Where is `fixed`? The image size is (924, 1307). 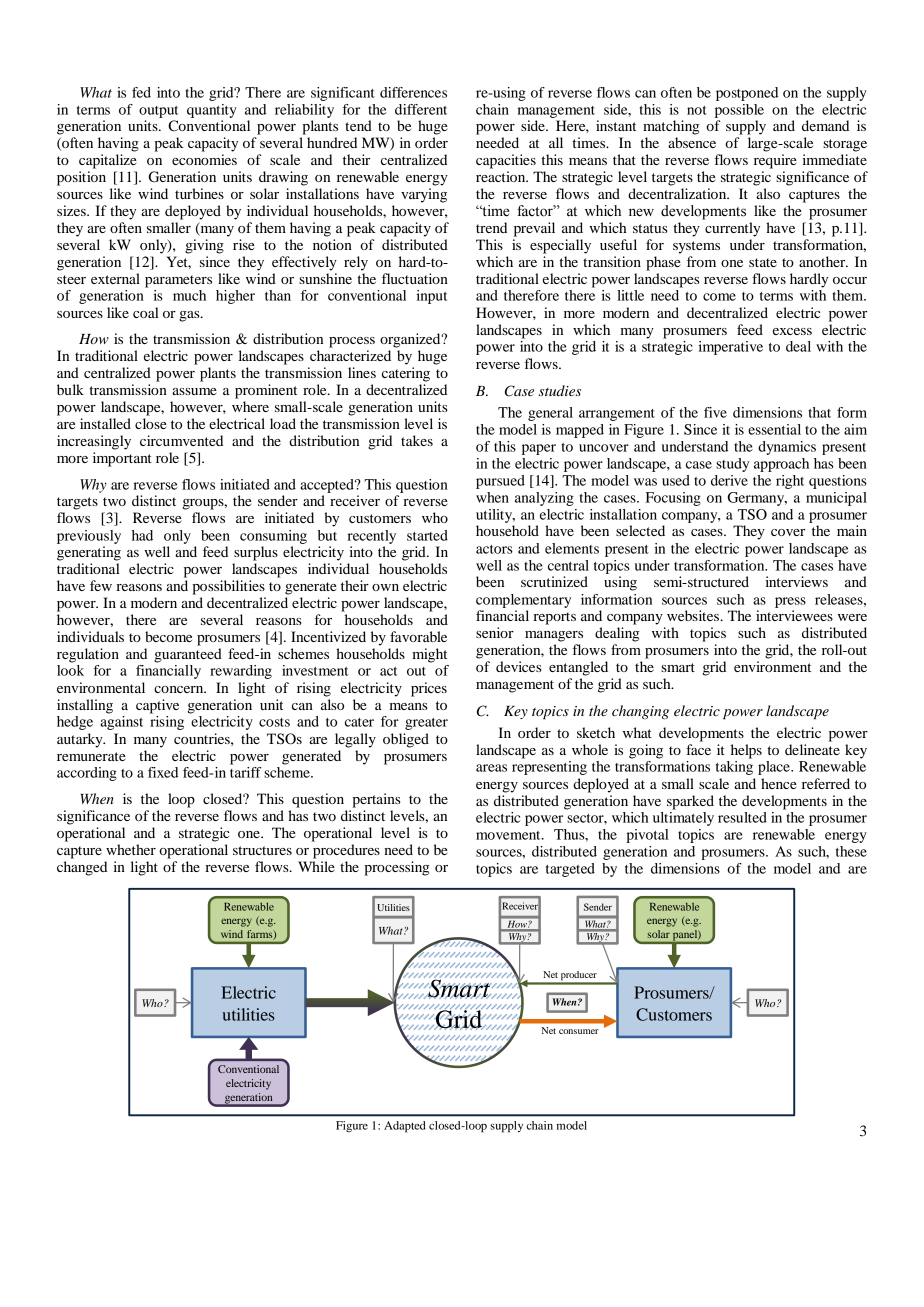 fixed is located at coordinates (163, 772).
